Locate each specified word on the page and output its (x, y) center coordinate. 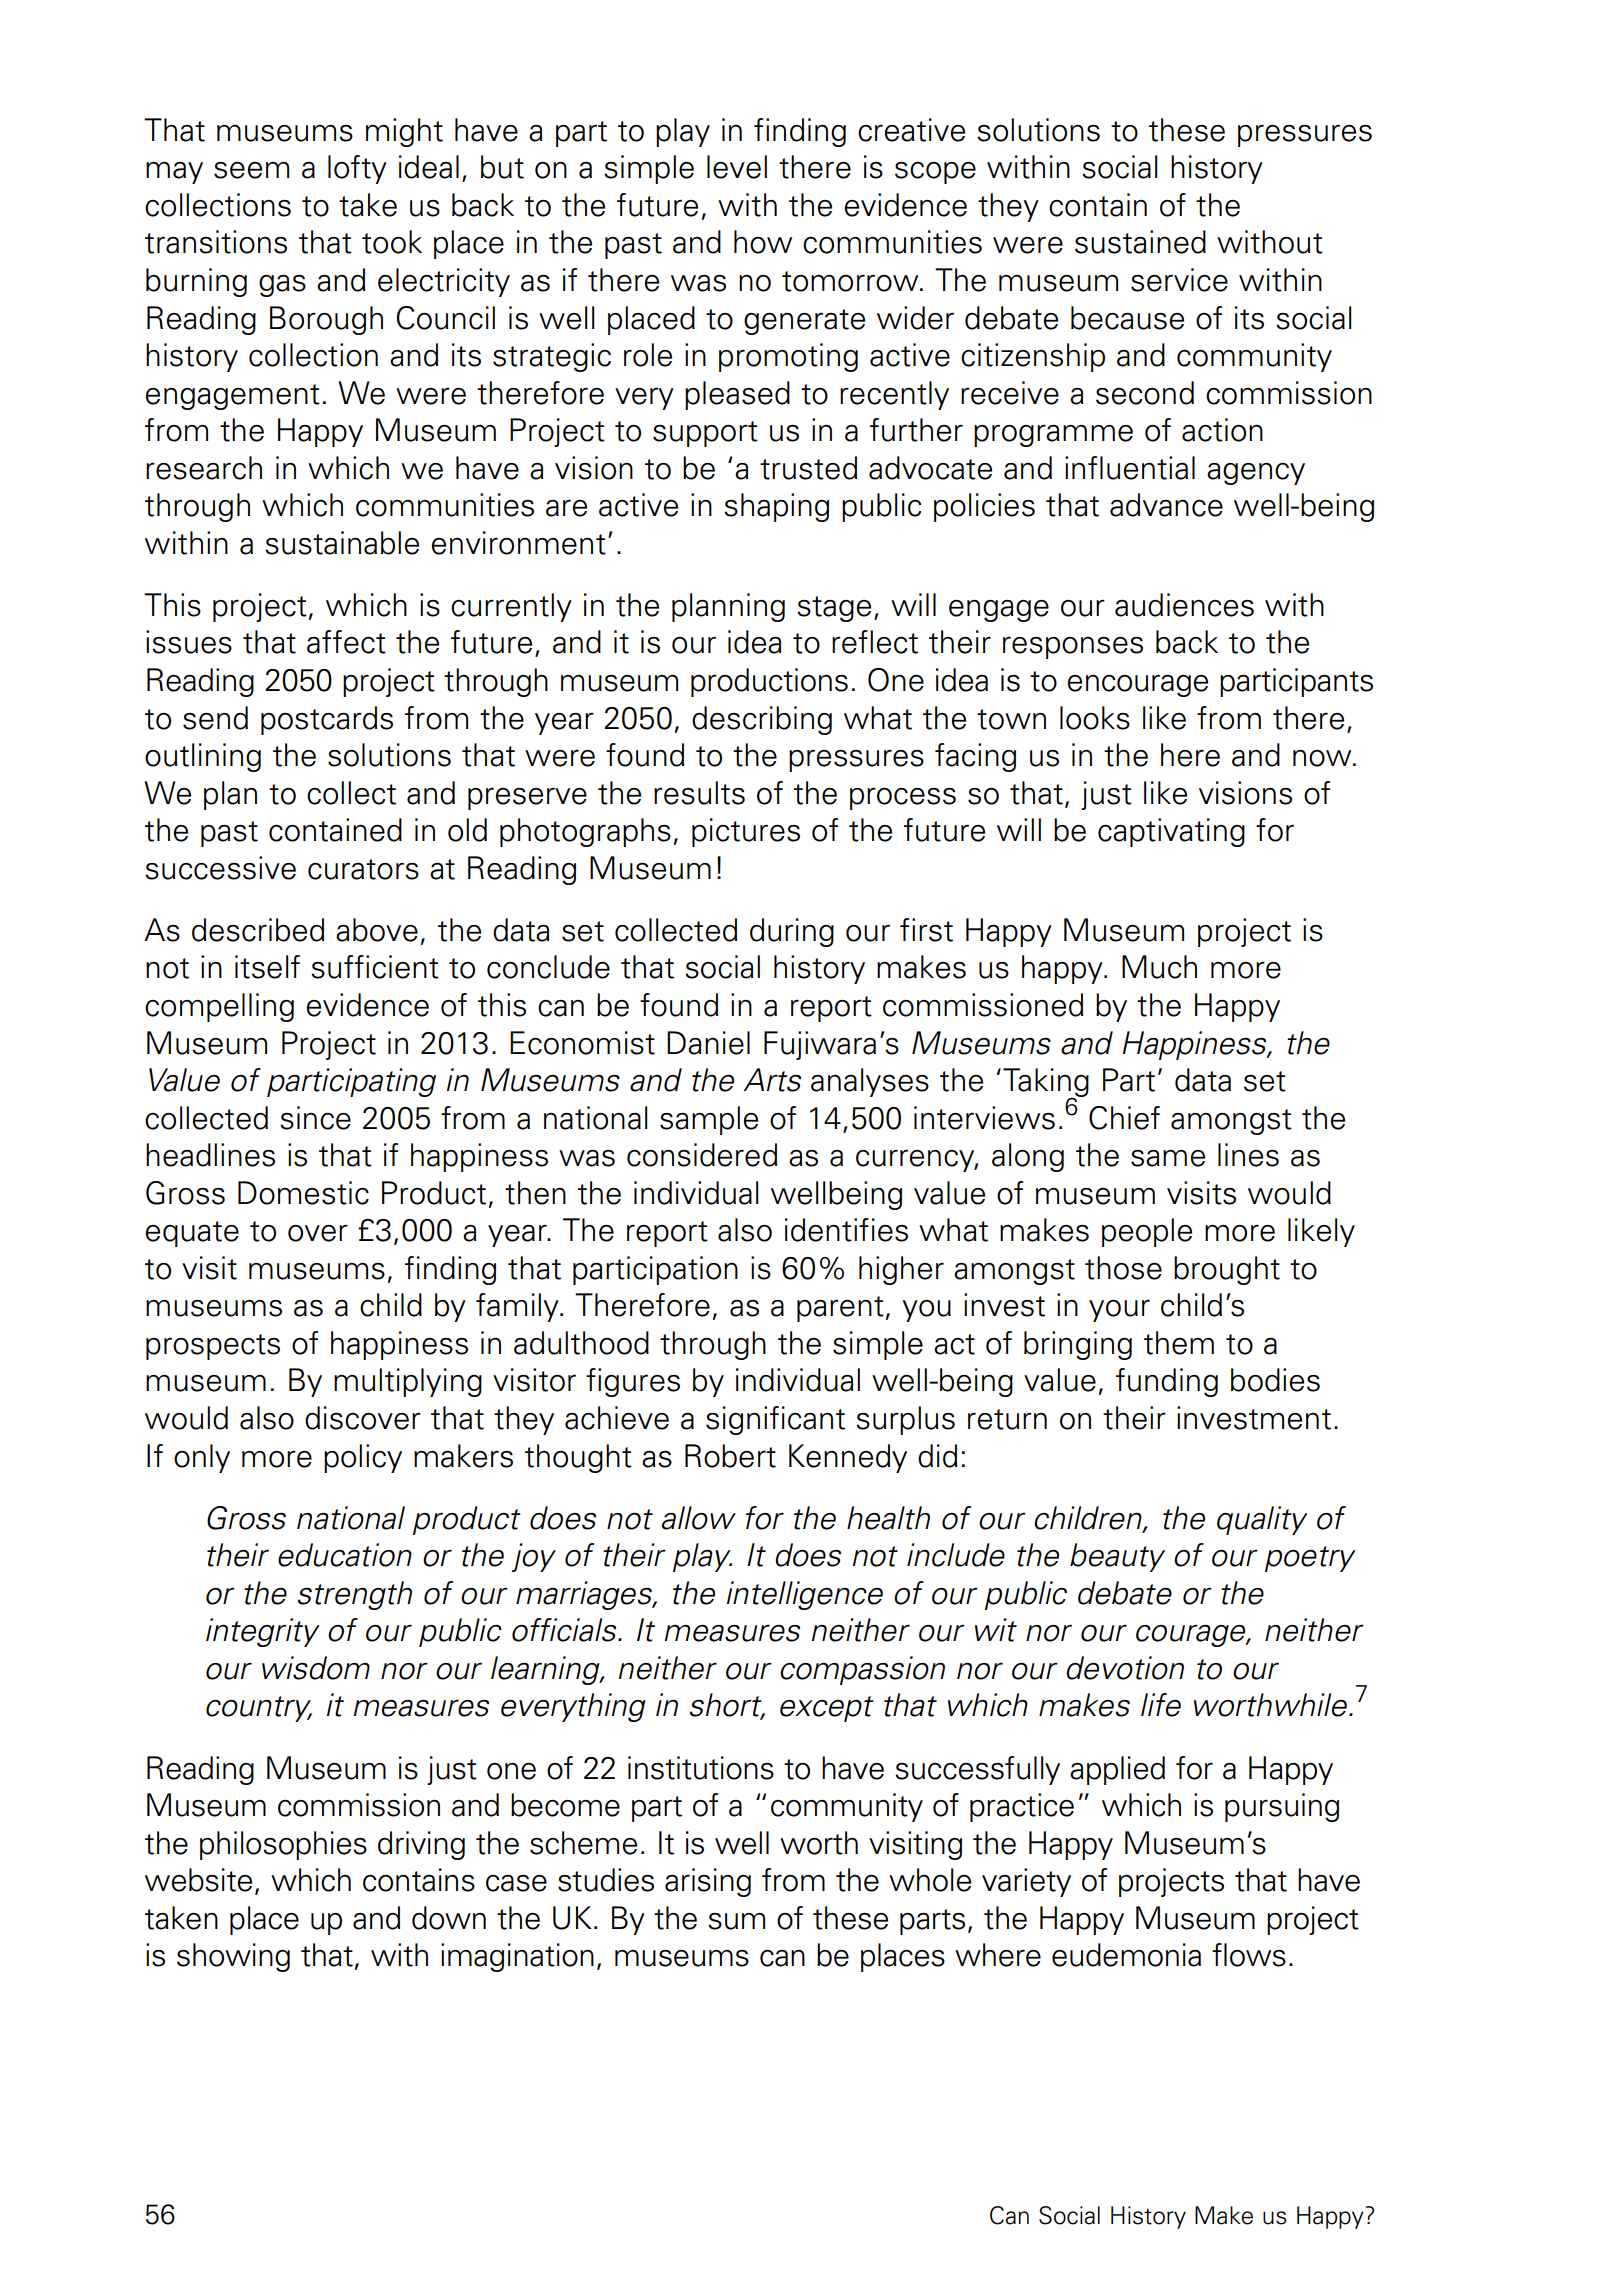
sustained (1140, 242)
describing (762, 720)
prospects (213, 1347)
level (737, 167)
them (1179, 1343)
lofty (357, 169)
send (215, 718)
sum (736, 1921)
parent (840, 1309)
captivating (1171, 832)
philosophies (283, 1845)
